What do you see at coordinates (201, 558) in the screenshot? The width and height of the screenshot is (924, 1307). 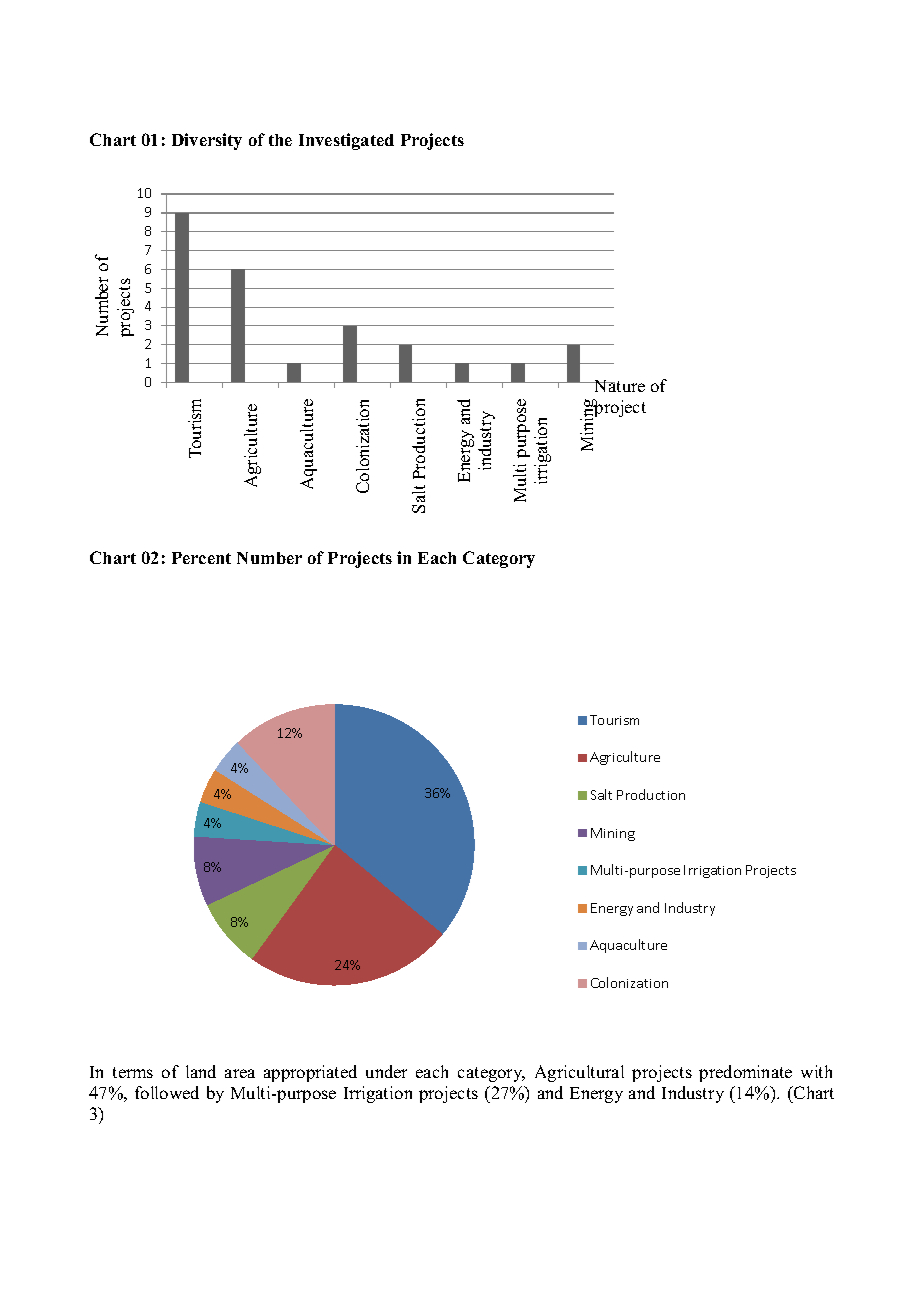 I see `Percent` at bounding box center [201, 558].
